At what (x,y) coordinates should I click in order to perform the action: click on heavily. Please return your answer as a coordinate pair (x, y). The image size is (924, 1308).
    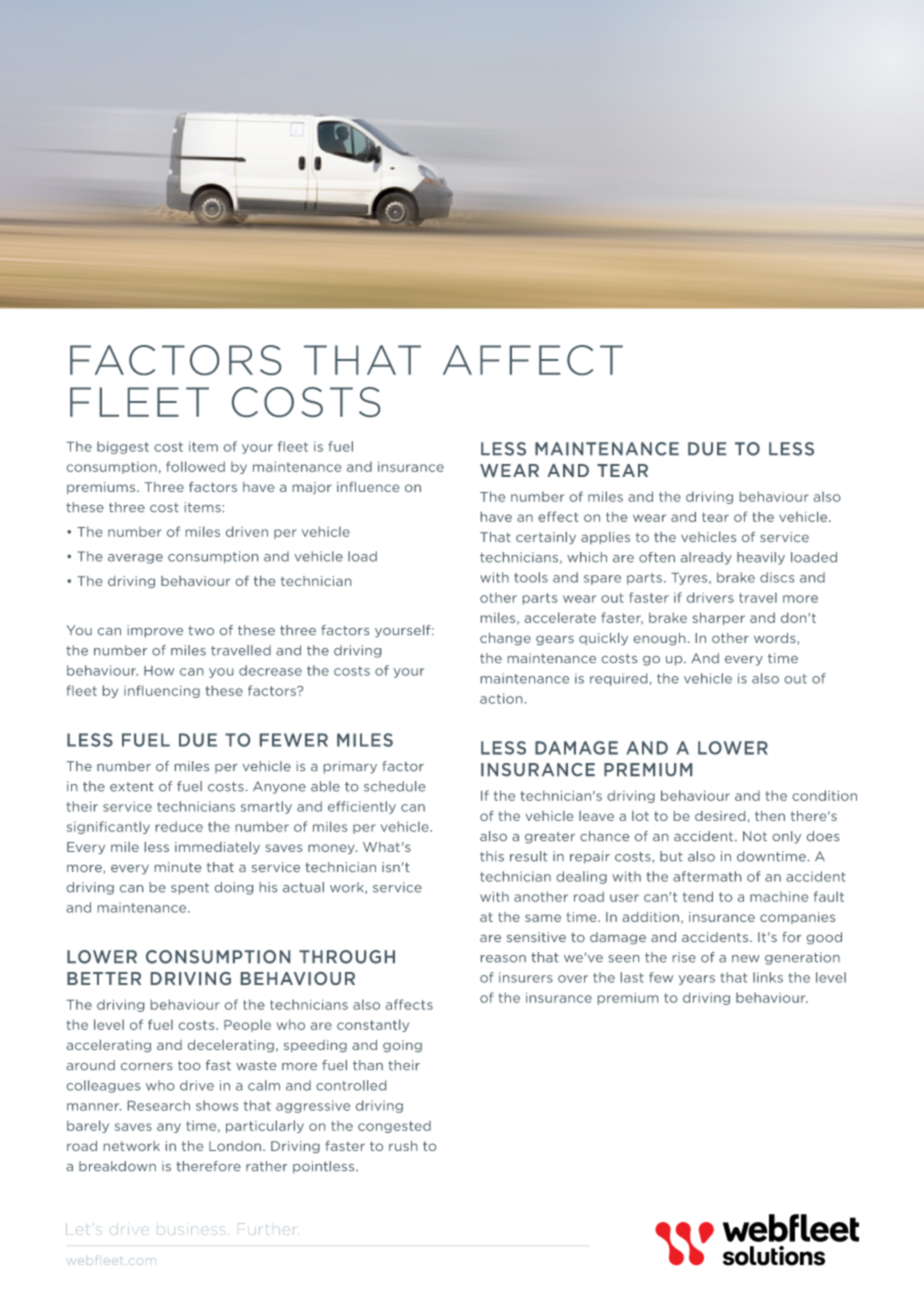
    Looking at the image, I should click on (761, 558).
